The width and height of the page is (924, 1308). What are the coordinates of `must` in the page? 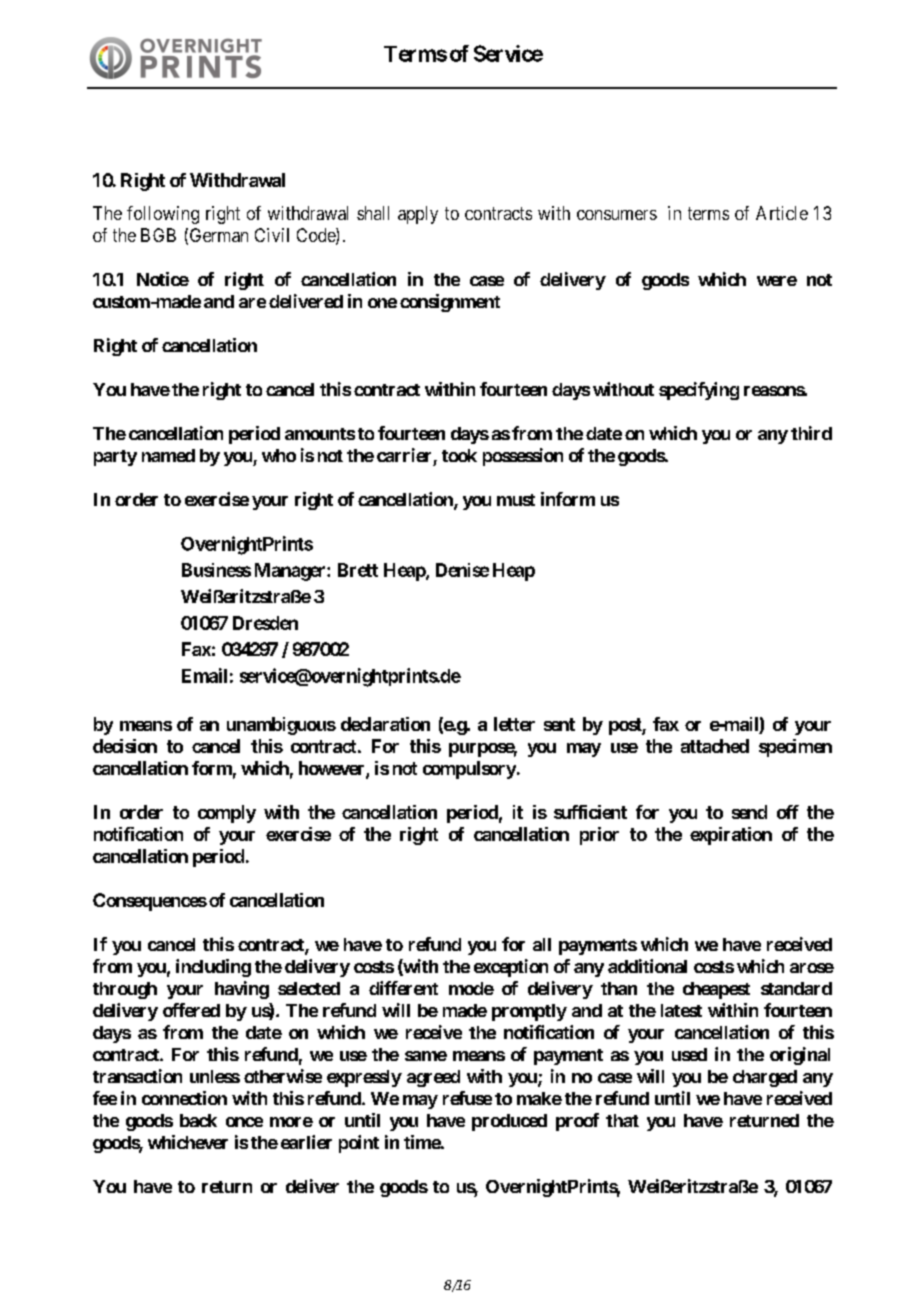 It's located at (516, 500).
